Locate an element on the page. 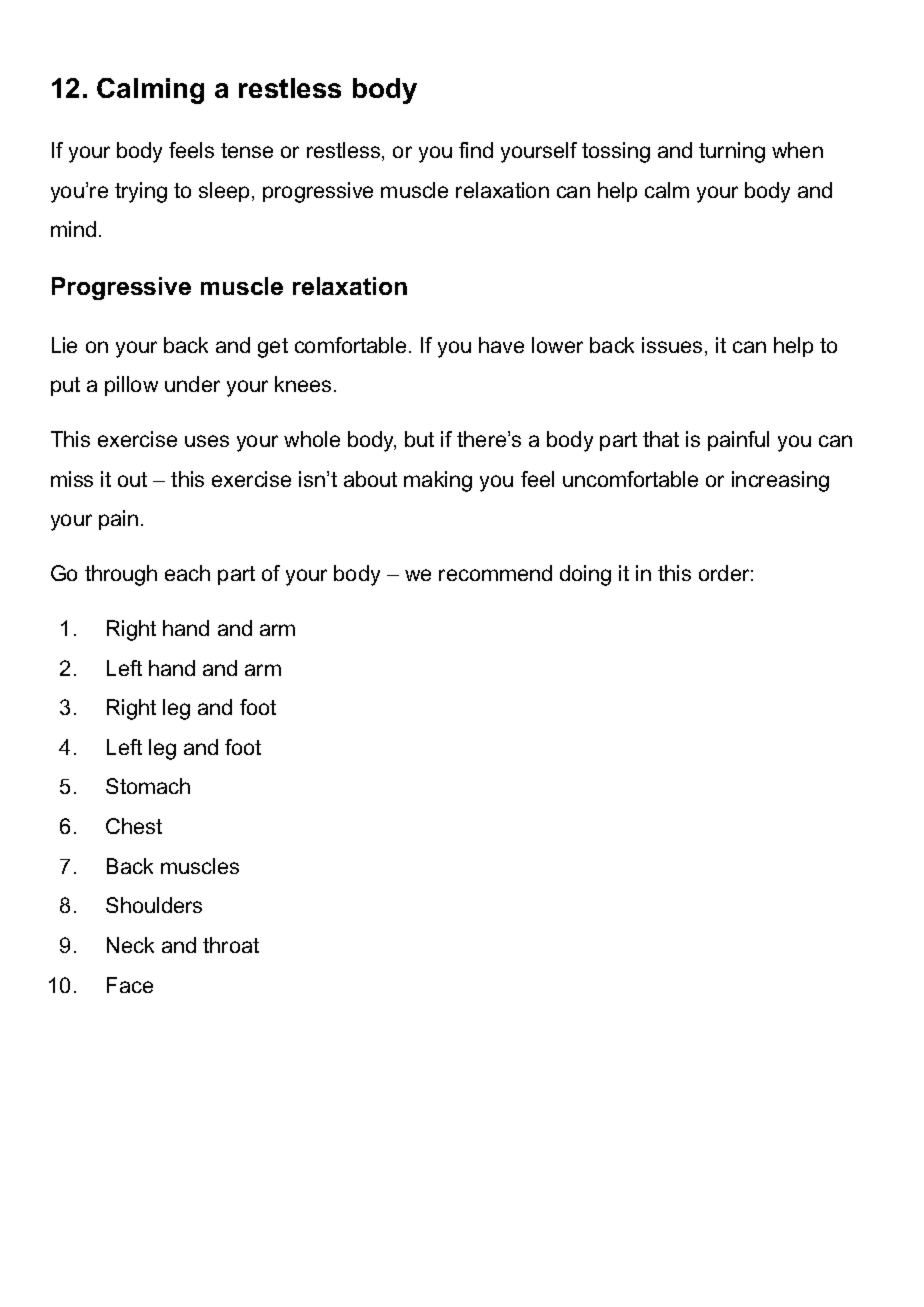  trying is located at coordinates (141, 192).
